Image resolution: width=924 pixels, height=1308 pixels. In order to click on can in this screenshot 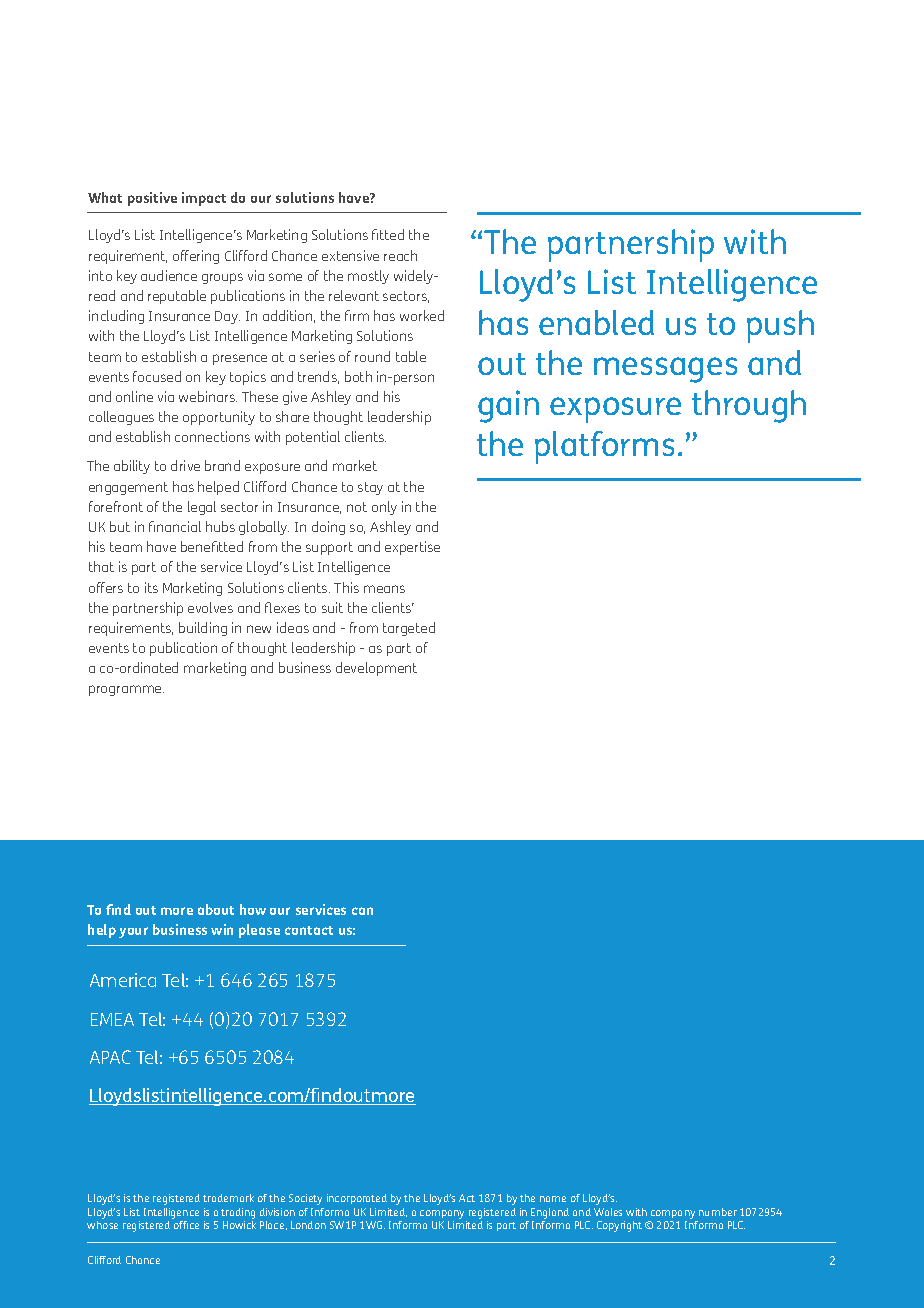, I will do `click(362, 911)`.
